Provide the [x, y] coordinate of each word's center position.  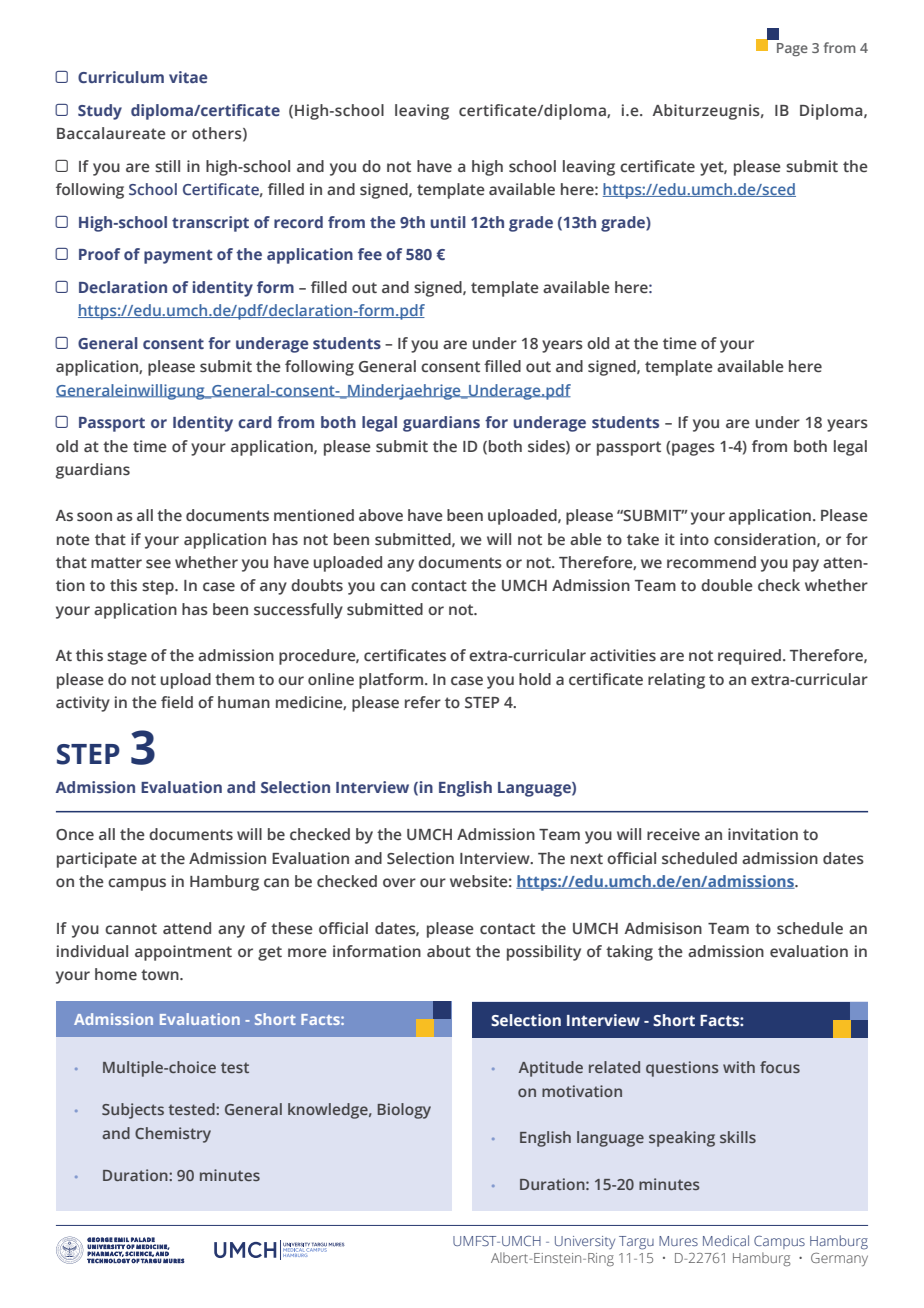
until [448, 222]
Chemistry [173, 1135]
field [177, 702]
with [739, 1067]
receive [673, 834]
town [161, 974]
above [381, 515]
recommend [711, 562]
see [158, 564]
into [694, 539]
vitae [188, 77]
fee [370, 254]
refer [423, 702]
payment [178, 257]
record [298, 222]
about [449, 951]
